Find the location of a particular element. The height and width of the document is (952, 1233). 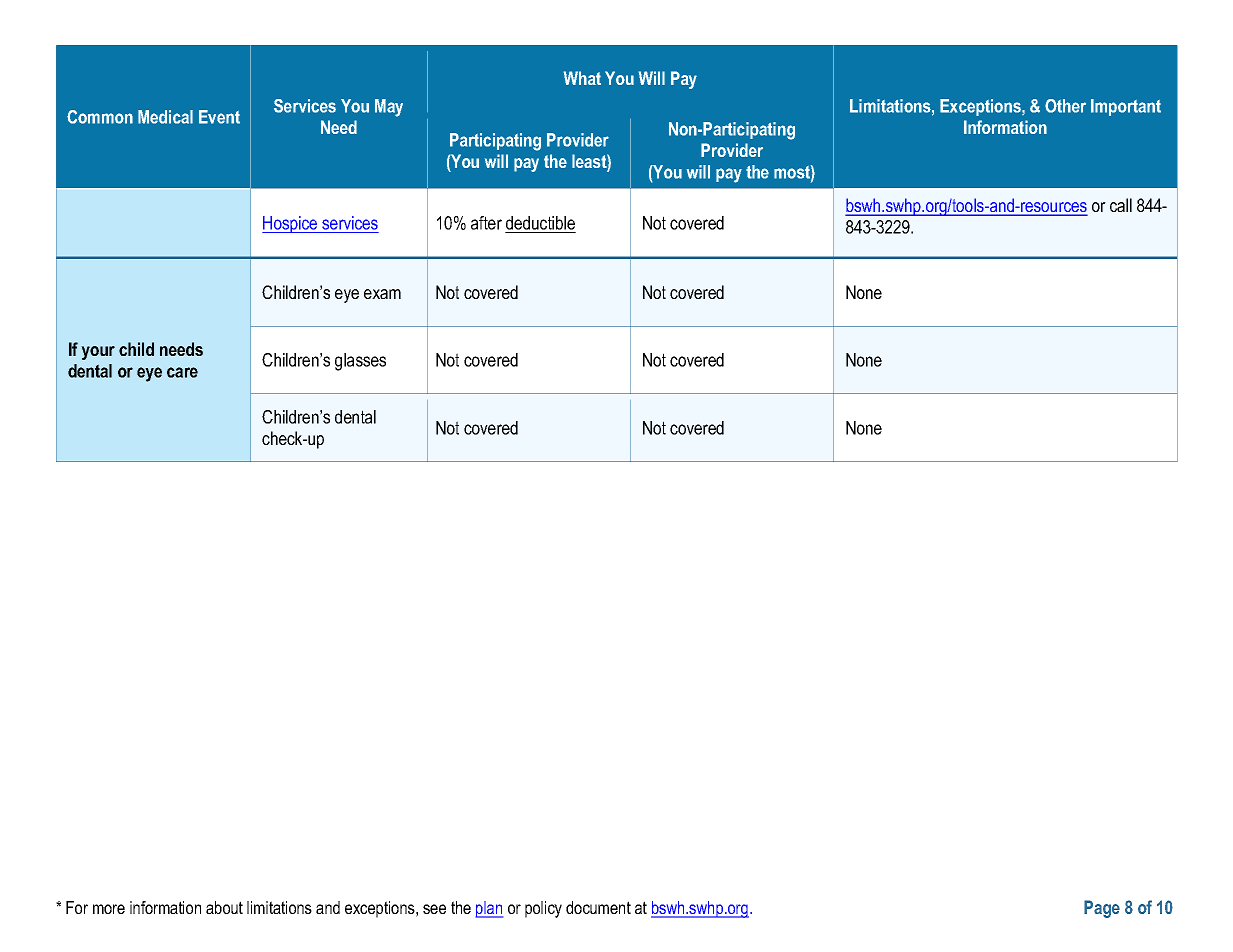

care is located at coordinates (182, 372).
